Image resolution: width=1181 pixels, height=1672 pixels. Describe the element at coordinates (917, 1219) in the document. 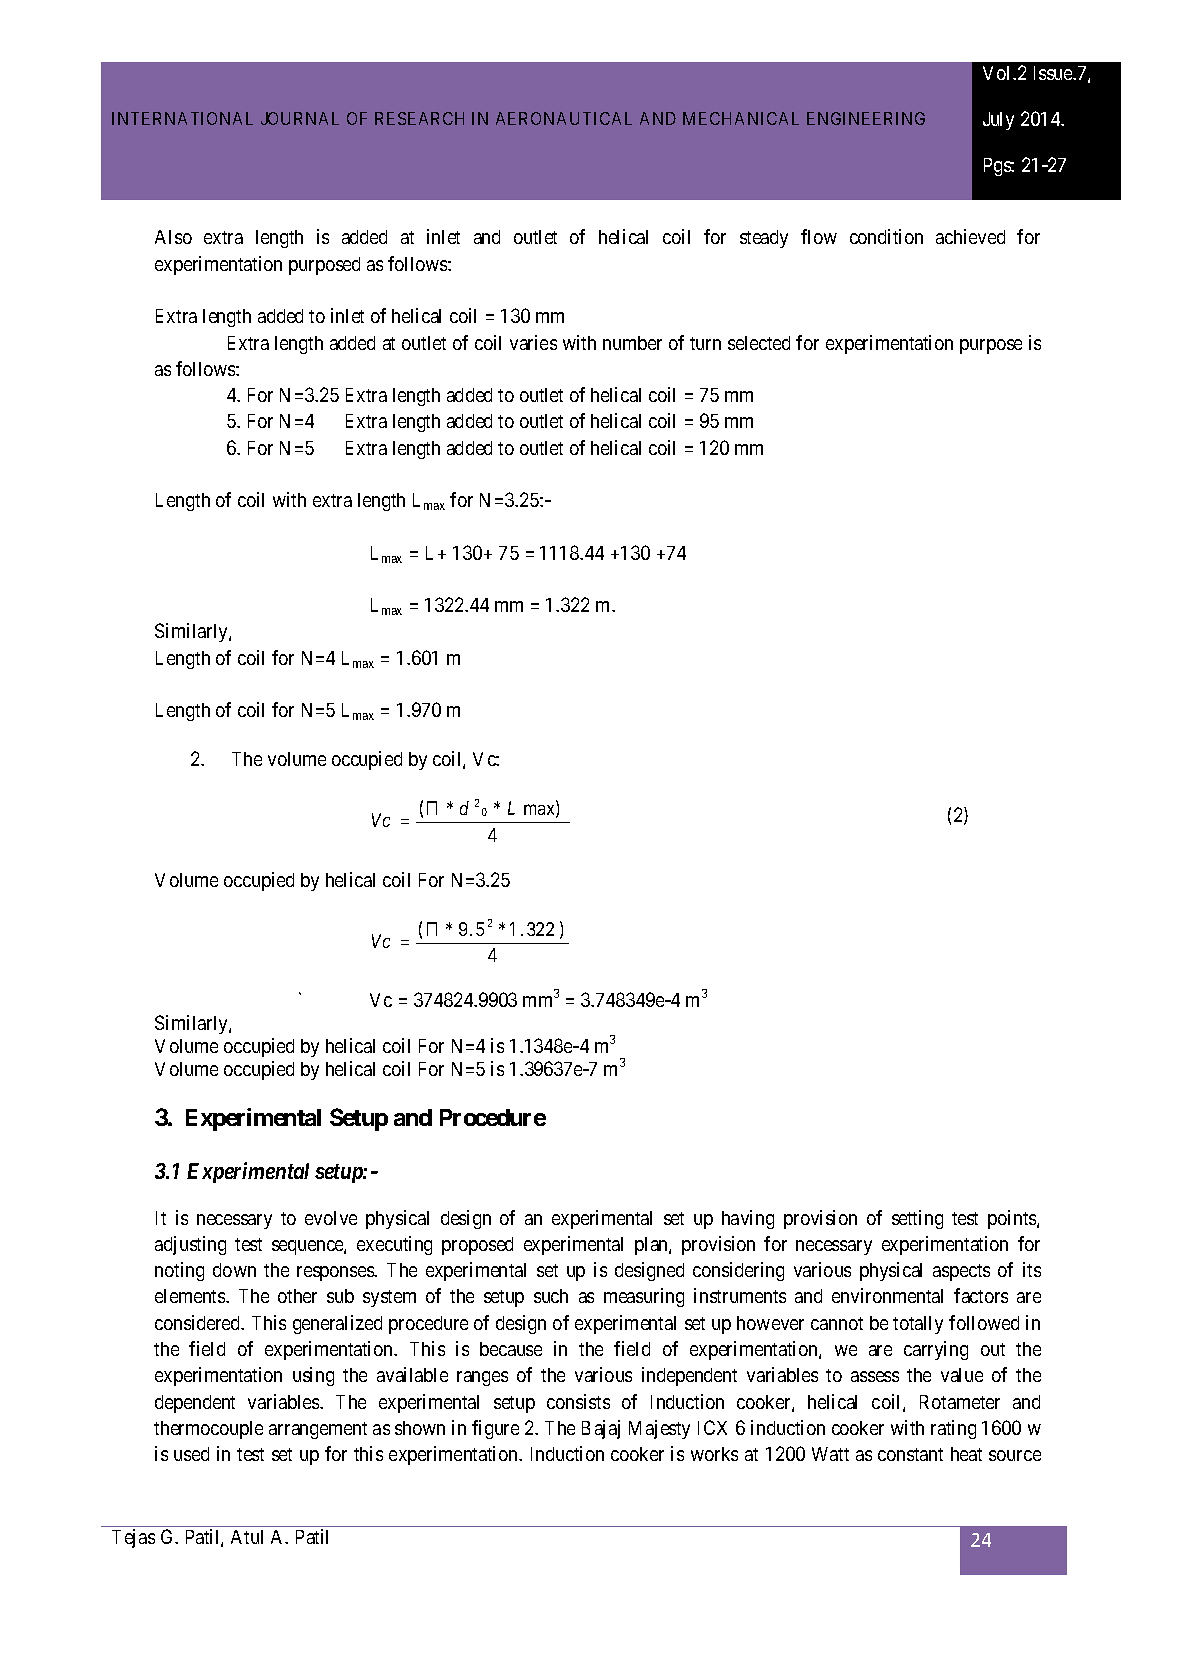

I see `setting` at that location.
